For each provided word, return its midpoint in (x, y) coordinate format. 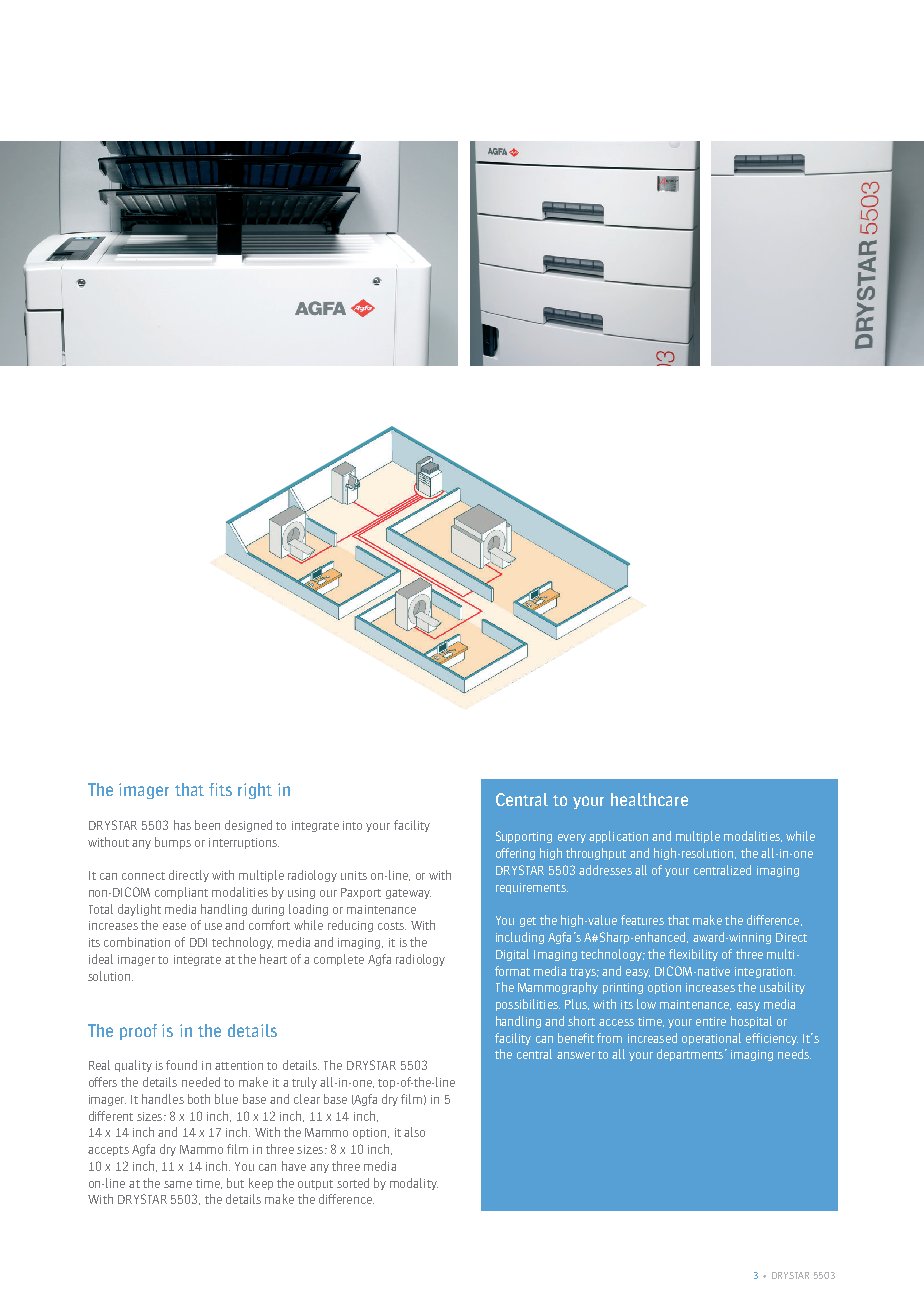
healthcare (649, 799)
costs (392, 926)
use (213, 926)
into (352, 825)
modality (414, 1184)
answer (576, 1055)
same (178, 1184)
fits (220, 789)
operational (711, 1039)
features (642, 920)
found (181, 1065)
